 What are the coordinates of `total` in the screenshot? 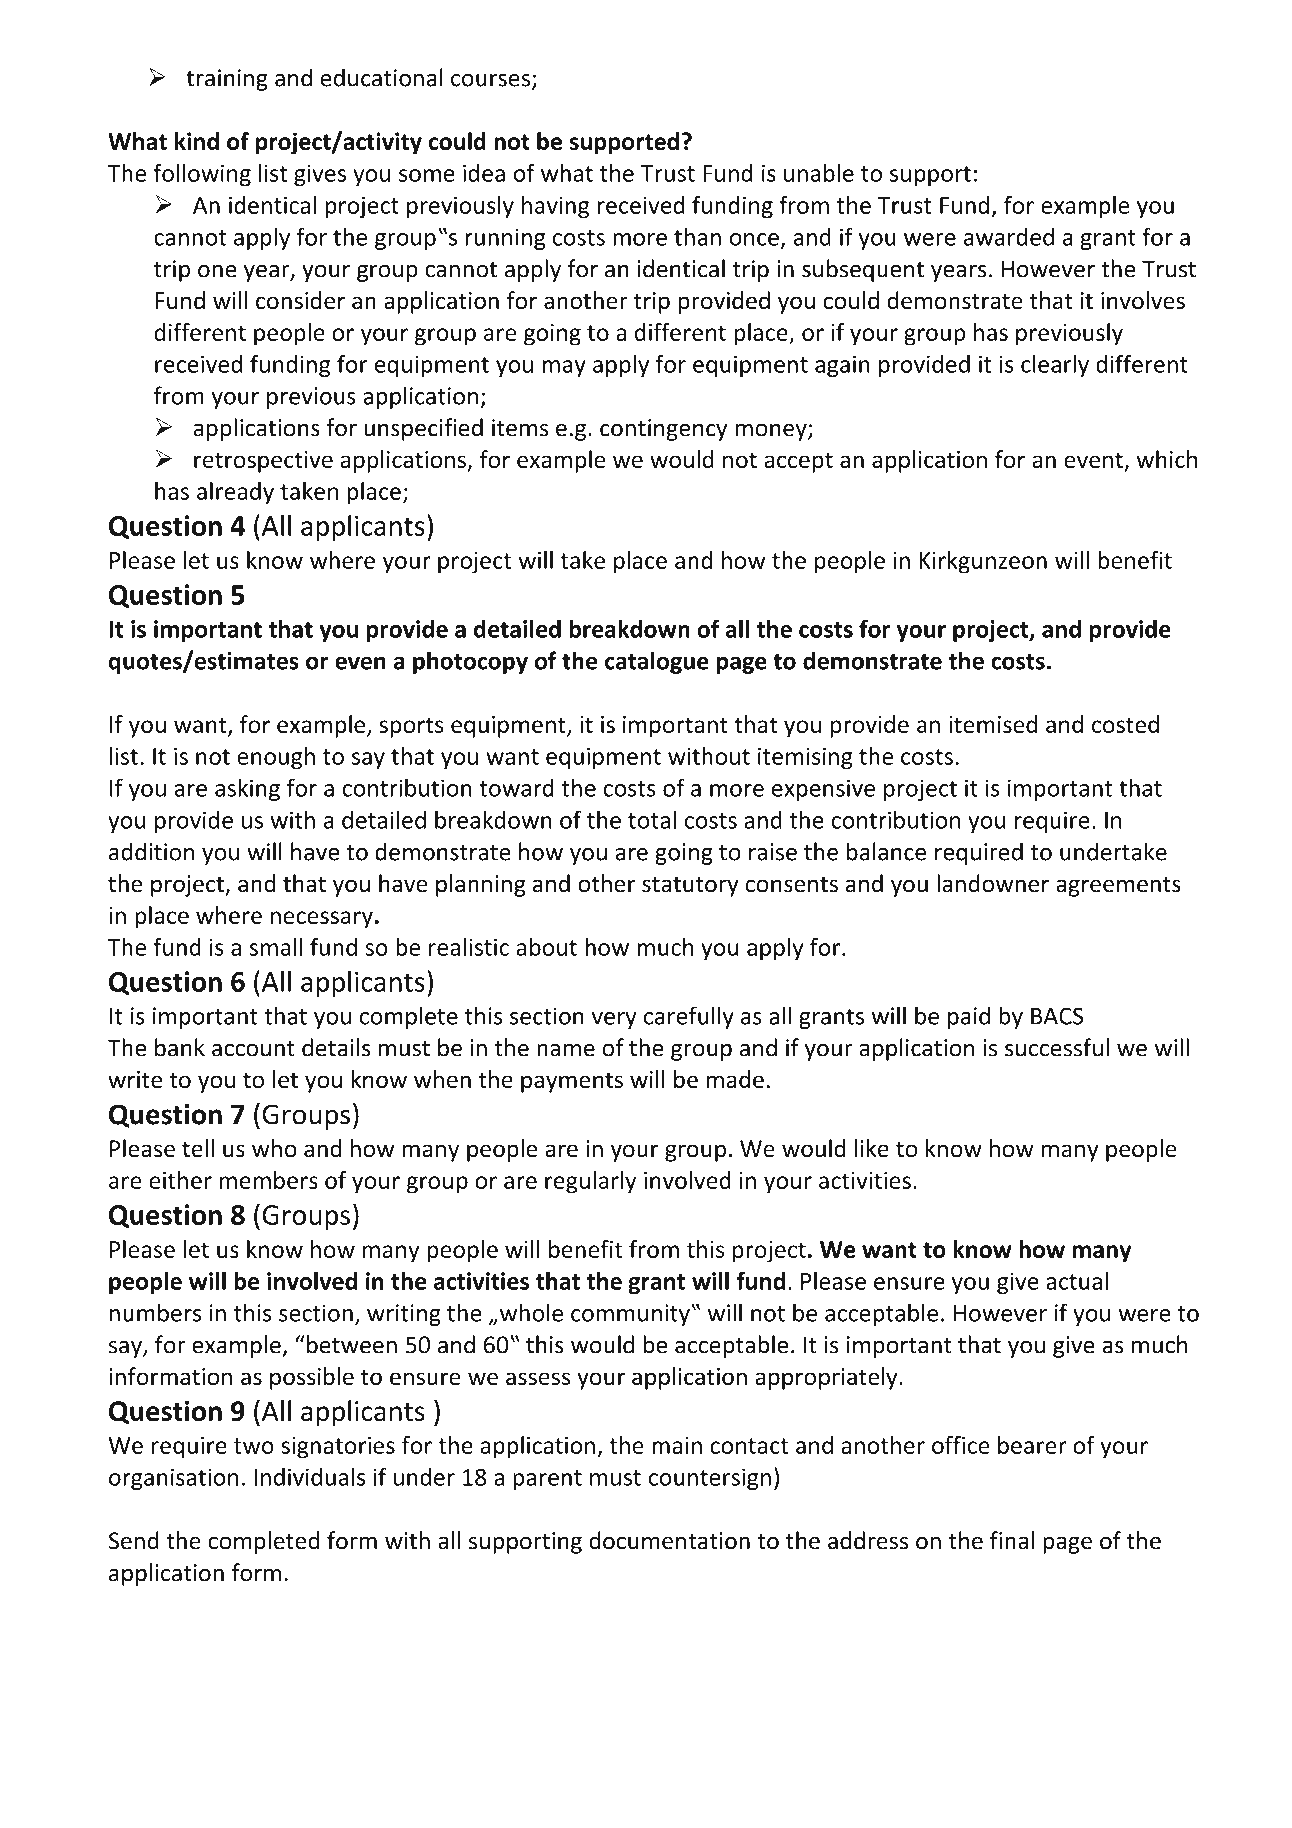 It's located at (652, 819).
